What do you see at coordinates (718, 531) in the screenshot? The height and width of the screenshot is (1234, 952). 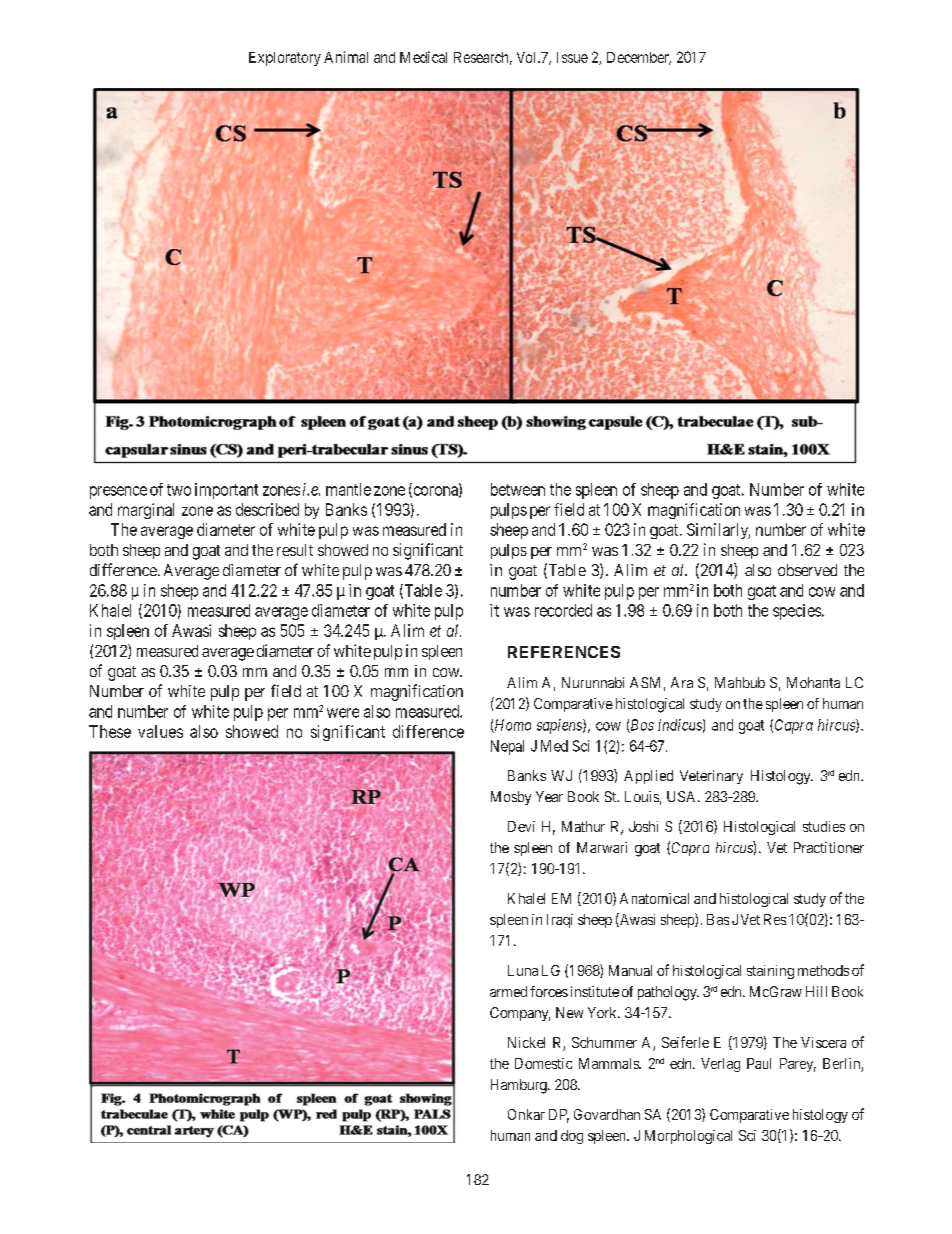 I see `Similarly` at bounding box center [718, 531].
